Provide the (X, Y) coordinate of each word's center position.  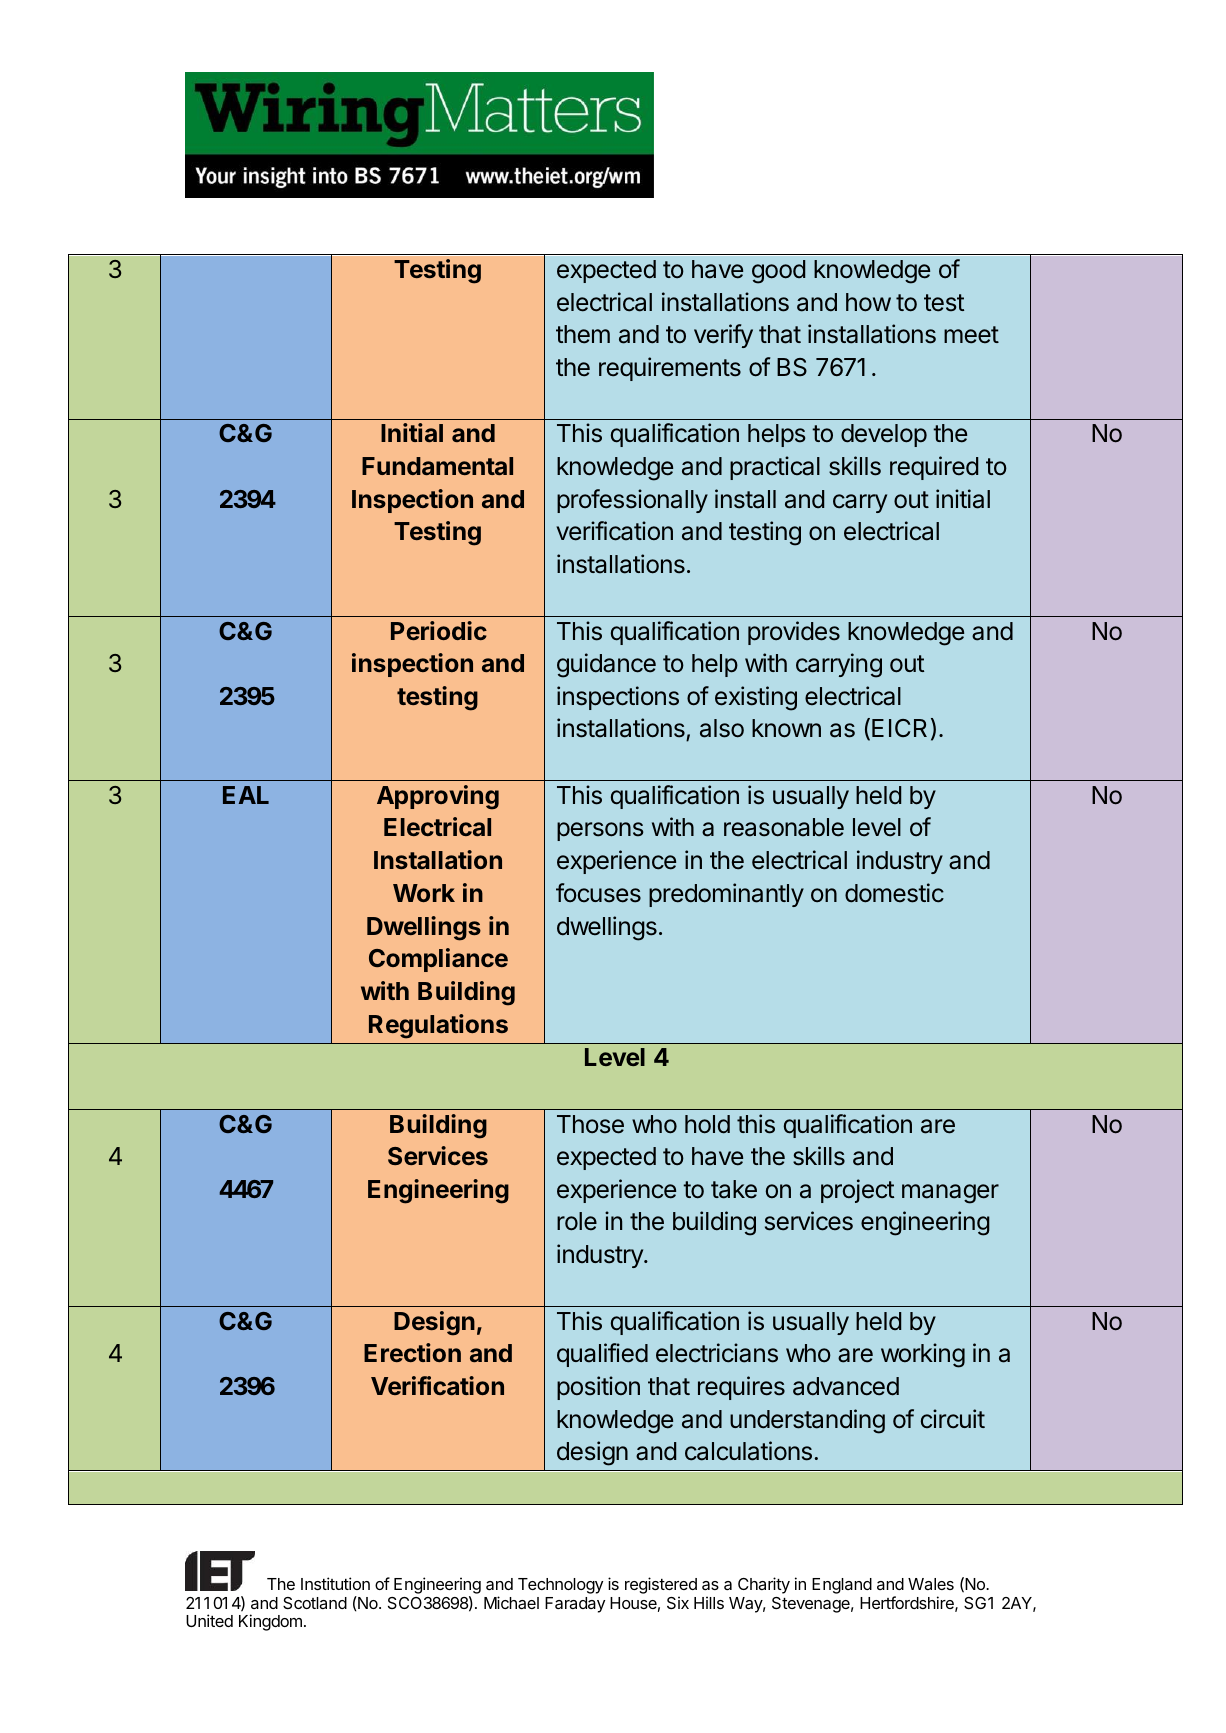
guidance (606, 665)
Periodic (439, 630)
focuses (598, 893)
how (868, 302)
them (583, 334)
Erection (412, 1352)
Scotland (315, 1603)
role (577, 1221)
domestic (894, 893)
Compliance (438, 960)
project (857, 1191)
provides (794, 633)
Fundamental (437, 466)
